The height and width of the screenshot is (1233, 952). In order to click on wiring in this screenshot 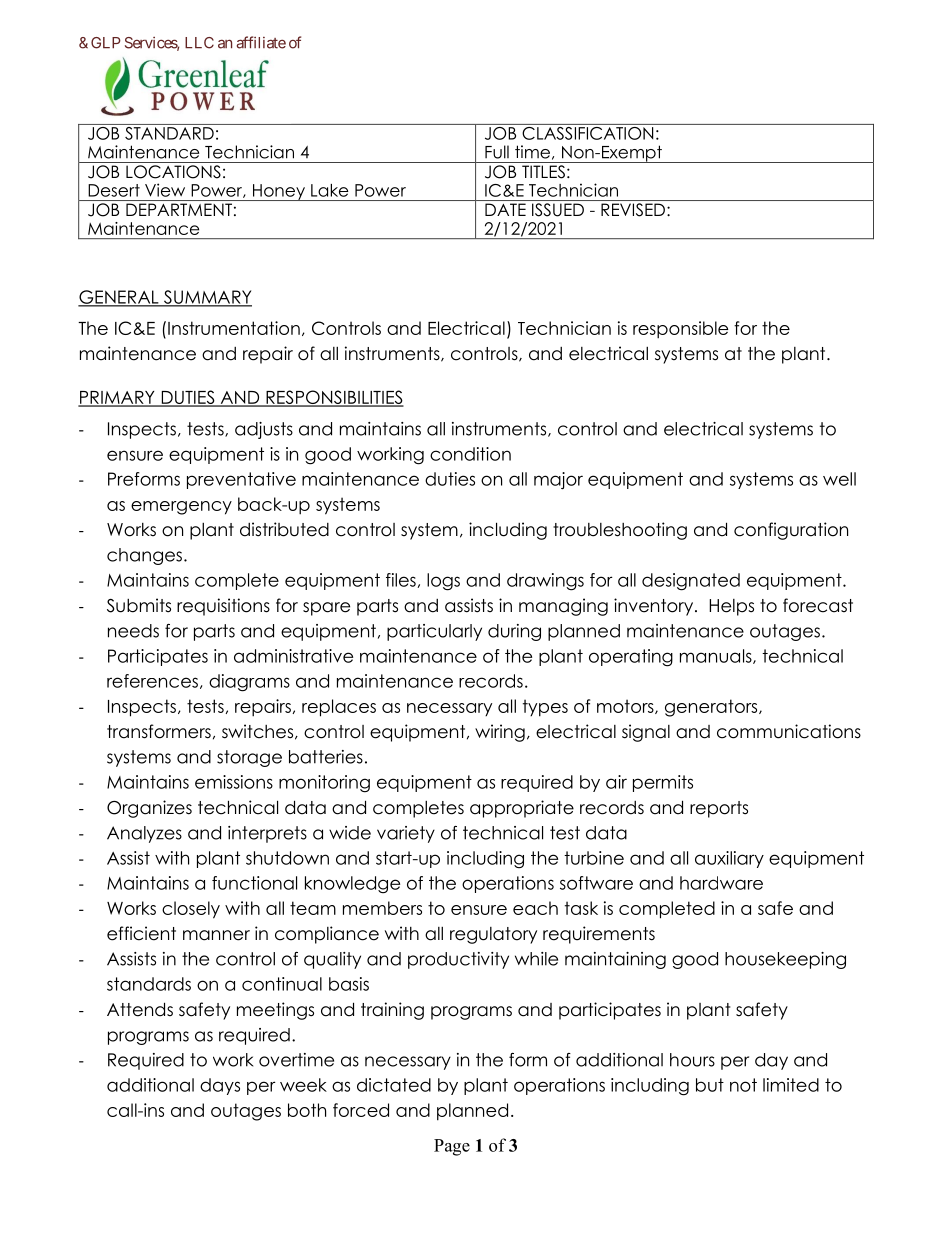, I will do `click(500, 733)`.
